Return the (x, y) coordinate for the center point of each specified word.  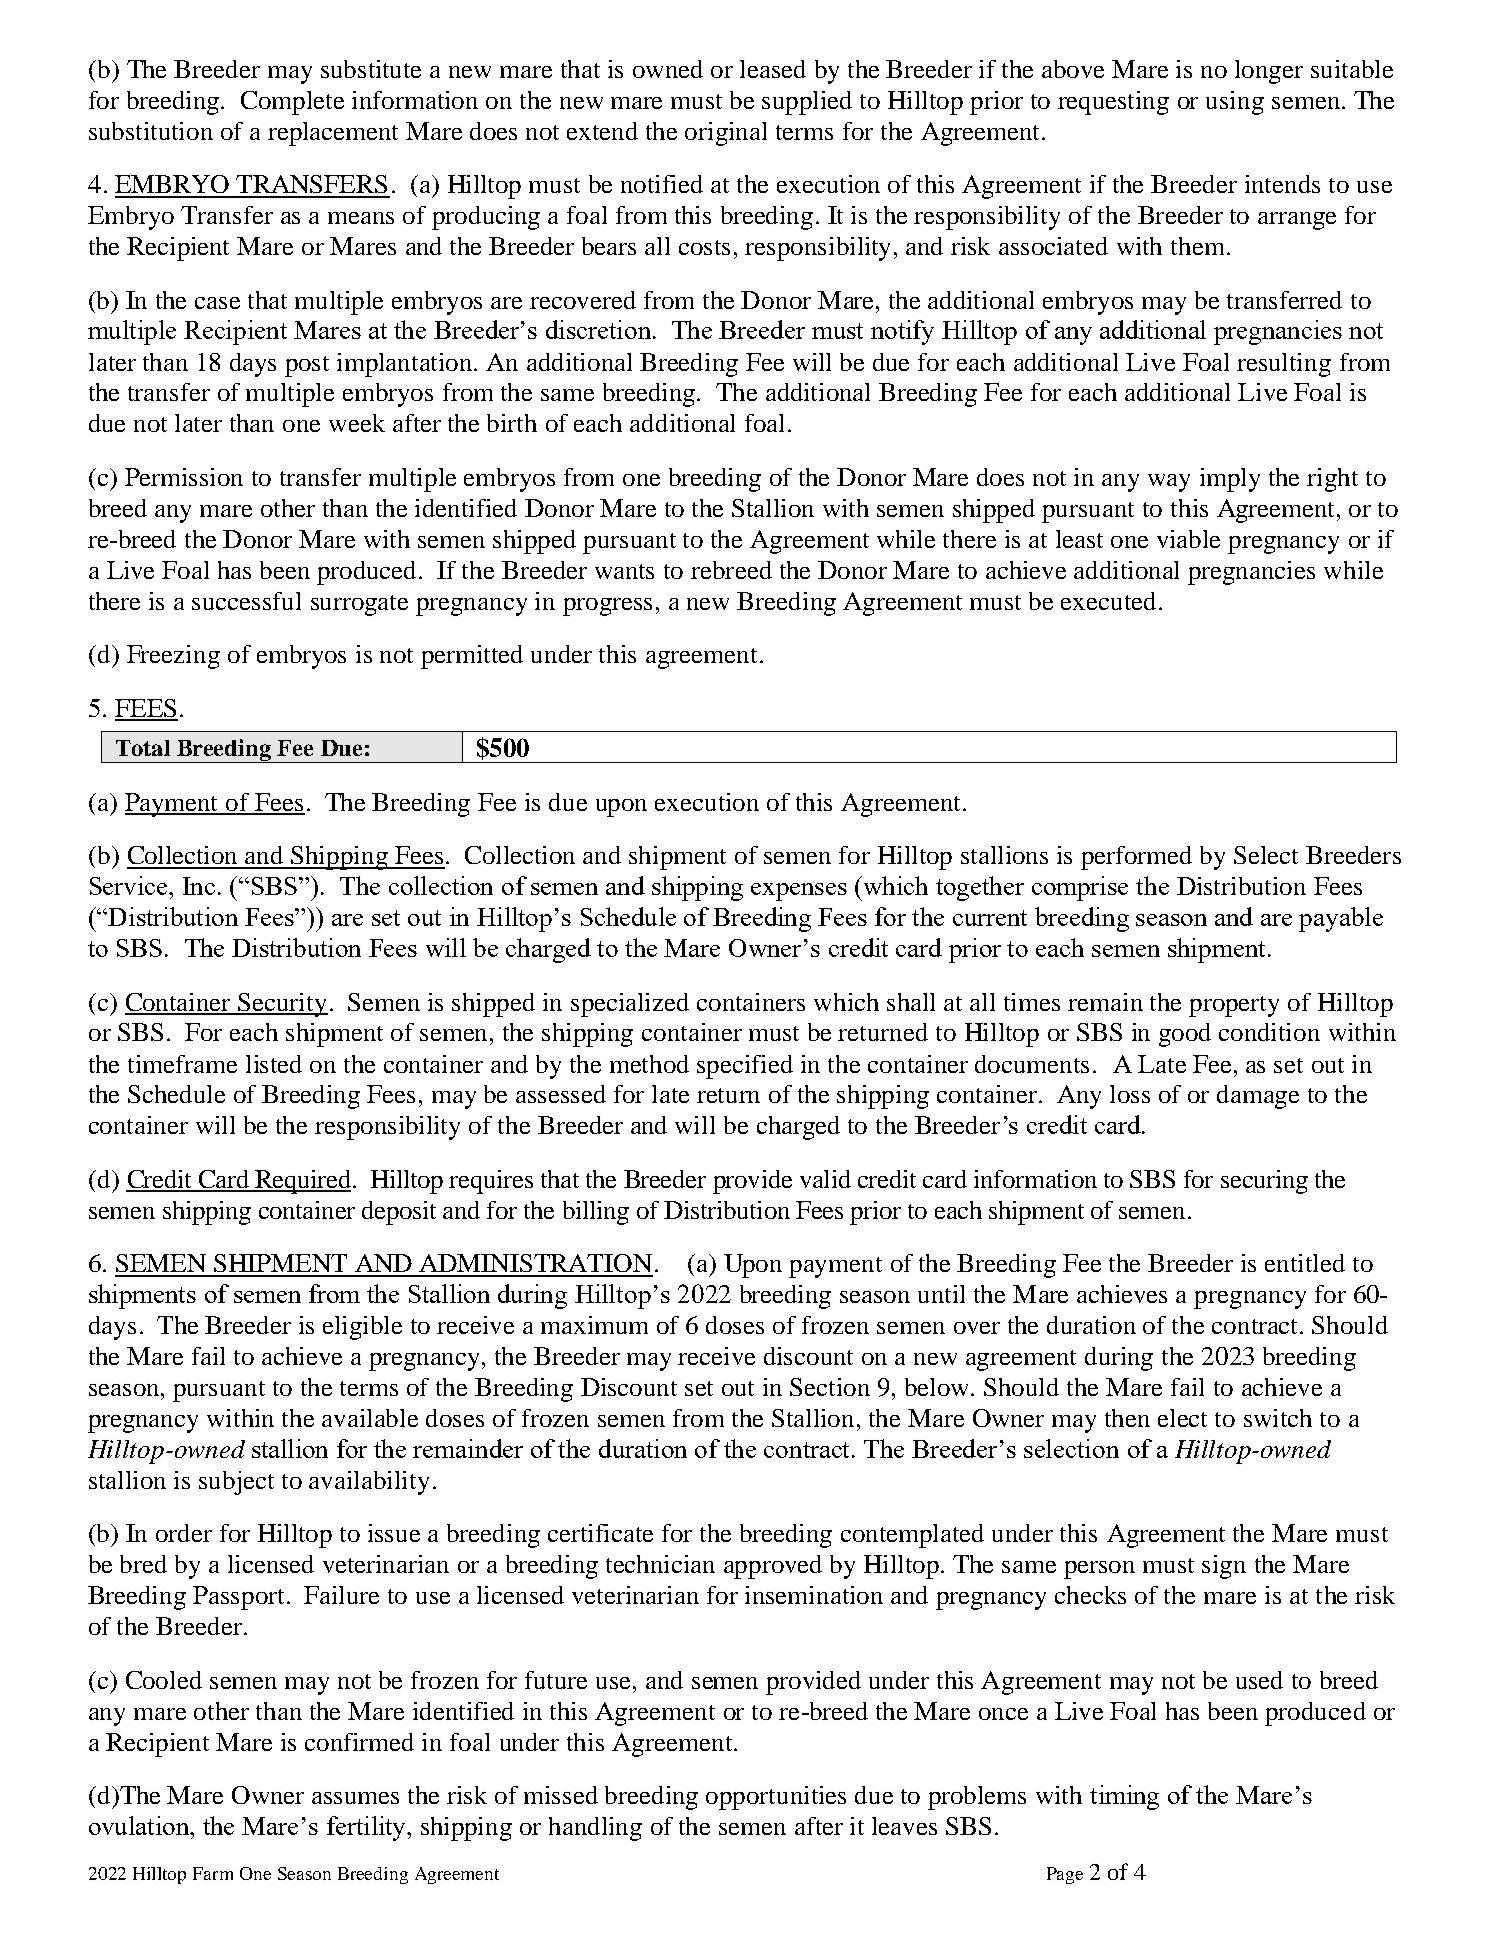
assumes (355, 1798)
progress (607, 607)
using (1235, 103)
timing (1124, 1797)
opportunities (776, 1798)
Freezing (173, 657)
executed (1108, 601)
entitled (1305, 1263)
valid (825, 1179)
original (726, 134)
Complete (292, 103)
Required (302, 1182)
